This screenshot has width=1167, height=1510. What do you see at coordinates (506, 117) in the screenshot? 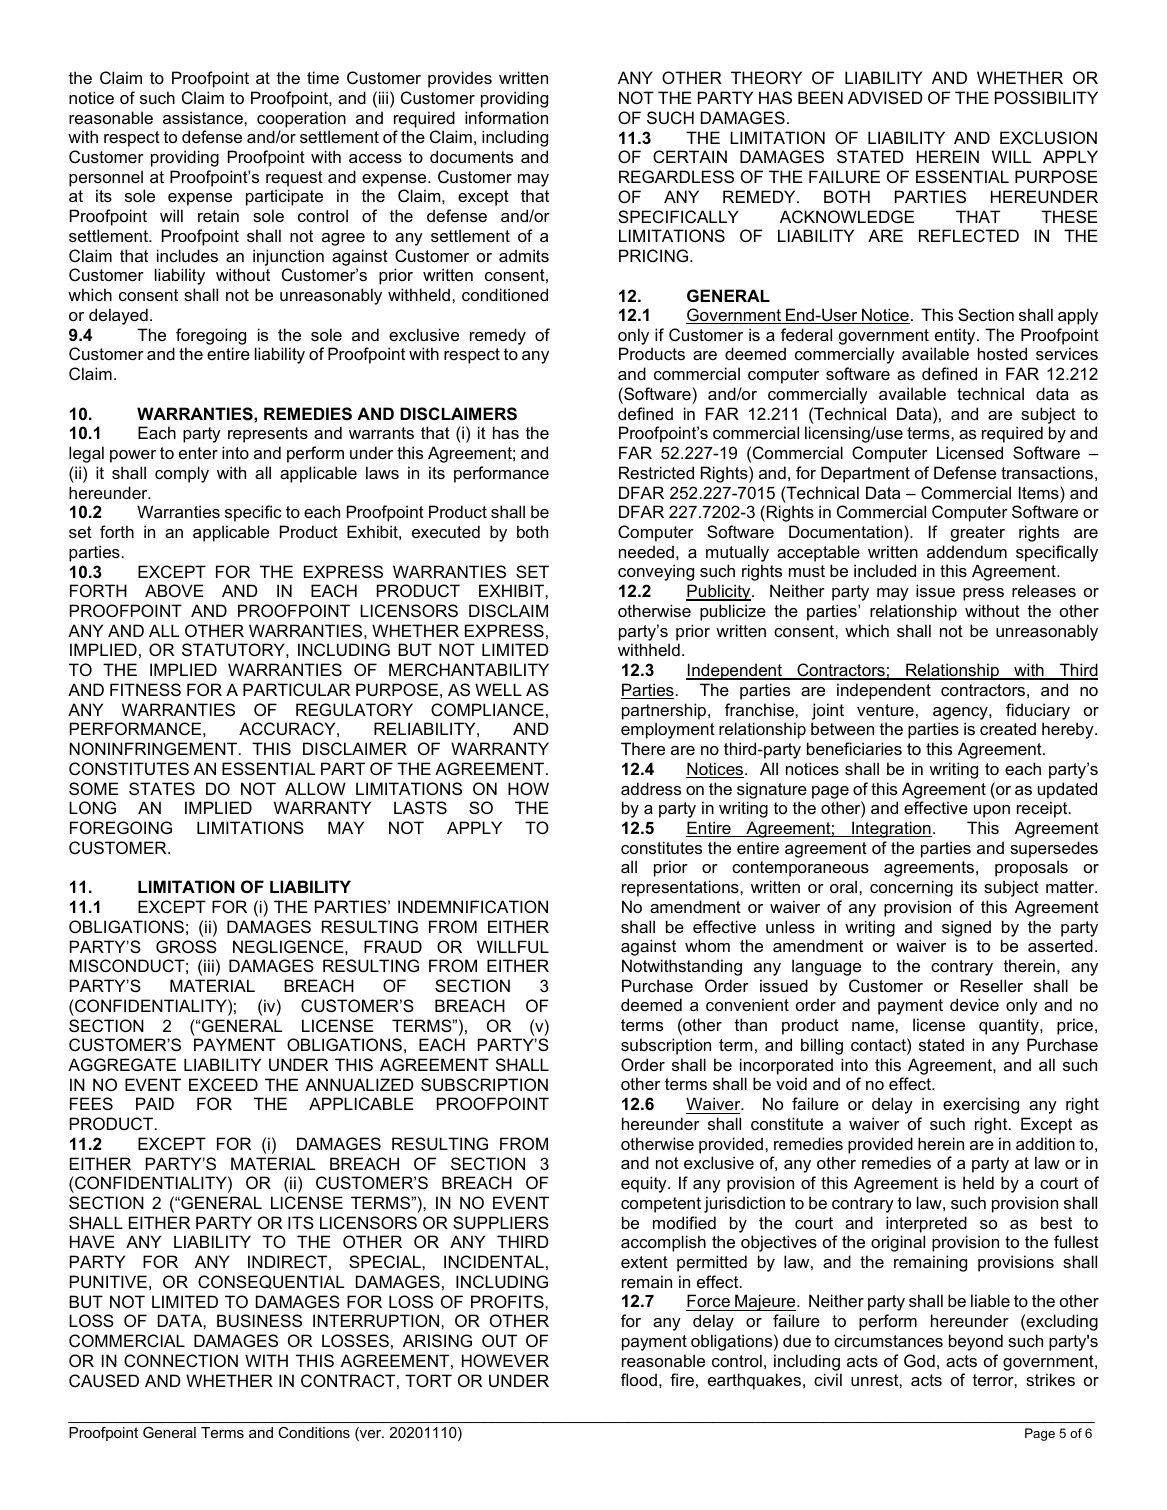
I see `information` at bounding box center [506, 117].
